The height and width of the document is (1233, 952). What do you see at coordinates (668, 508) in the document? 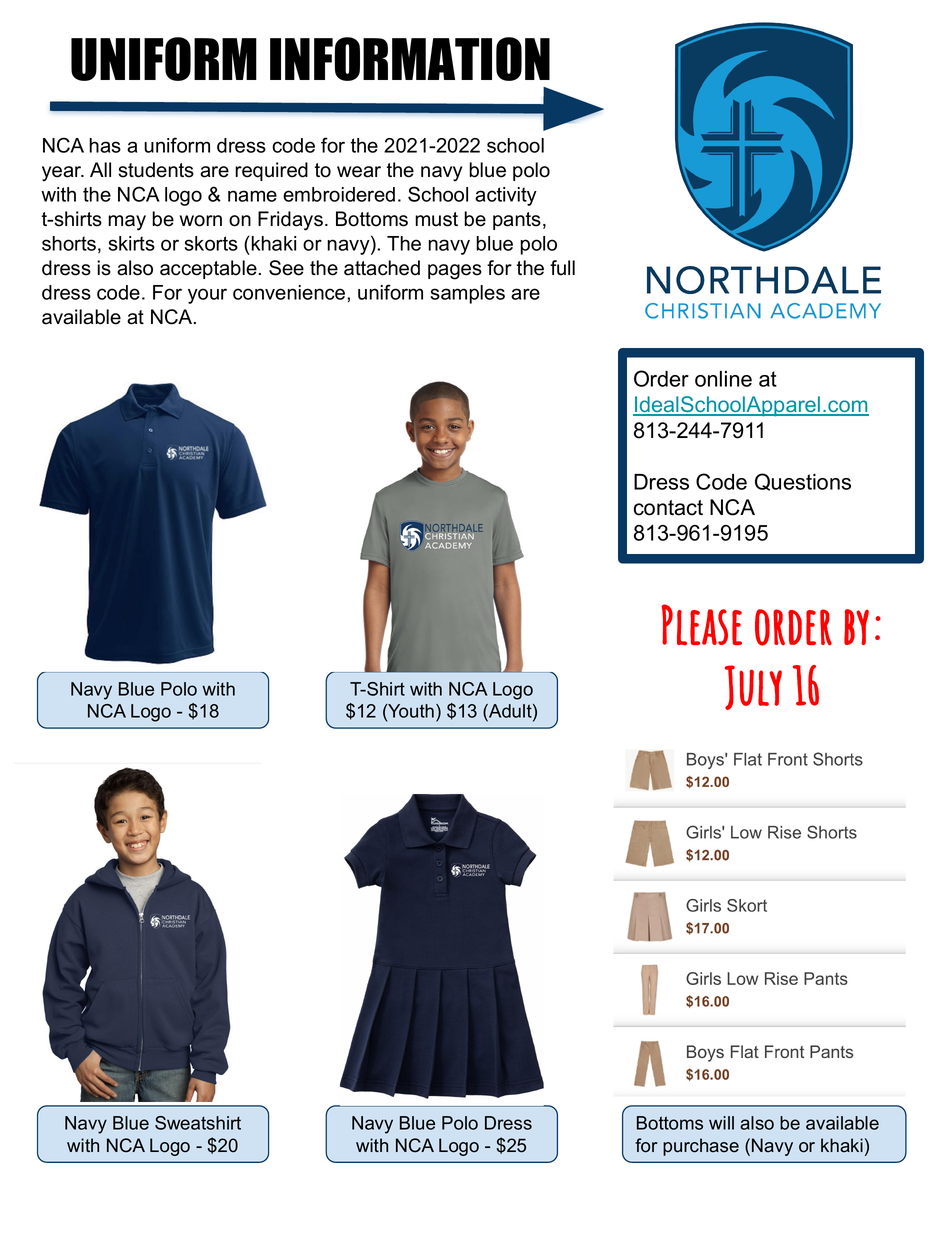
I see `contact` at bounding box center [668, 508].
